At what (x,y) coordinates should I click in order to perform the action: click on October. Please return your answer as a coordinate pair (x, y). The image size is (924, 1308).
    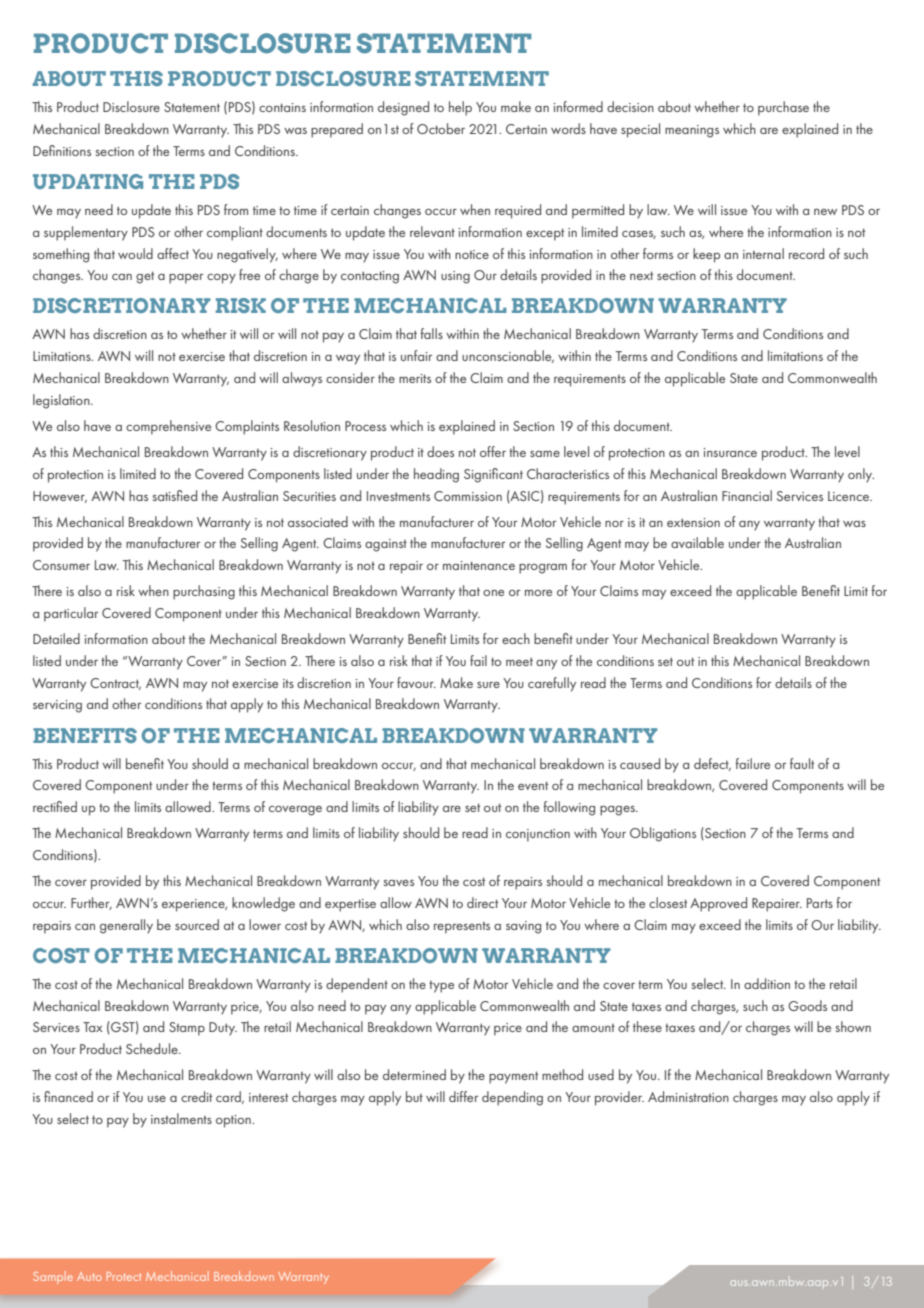
    Looking at the image, I should click on (441, 128).
